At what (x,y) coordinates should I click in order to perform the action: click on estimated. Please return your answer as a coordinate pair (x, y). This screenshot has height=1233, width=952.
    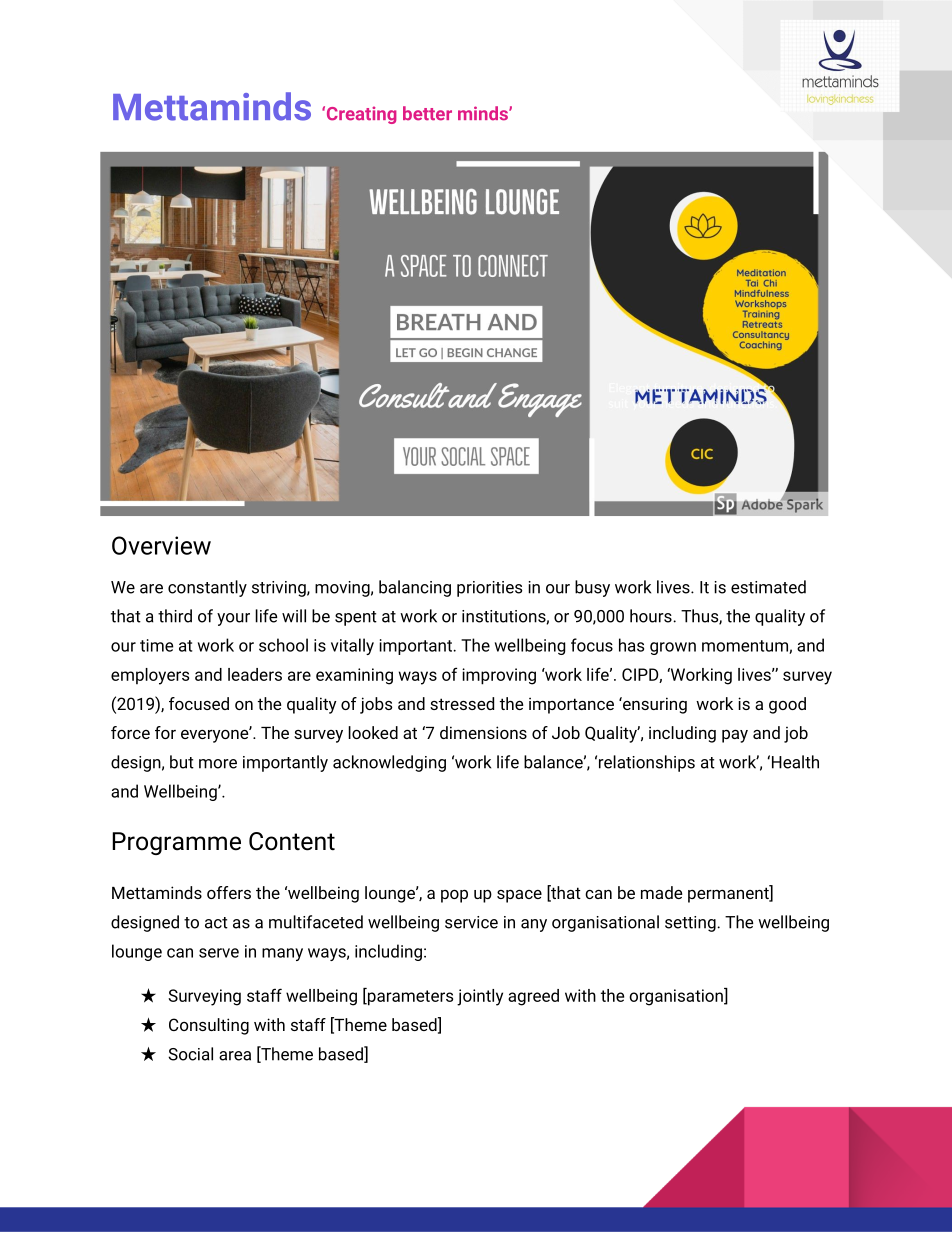
    Looking at the image, I should click on (768, 587).
